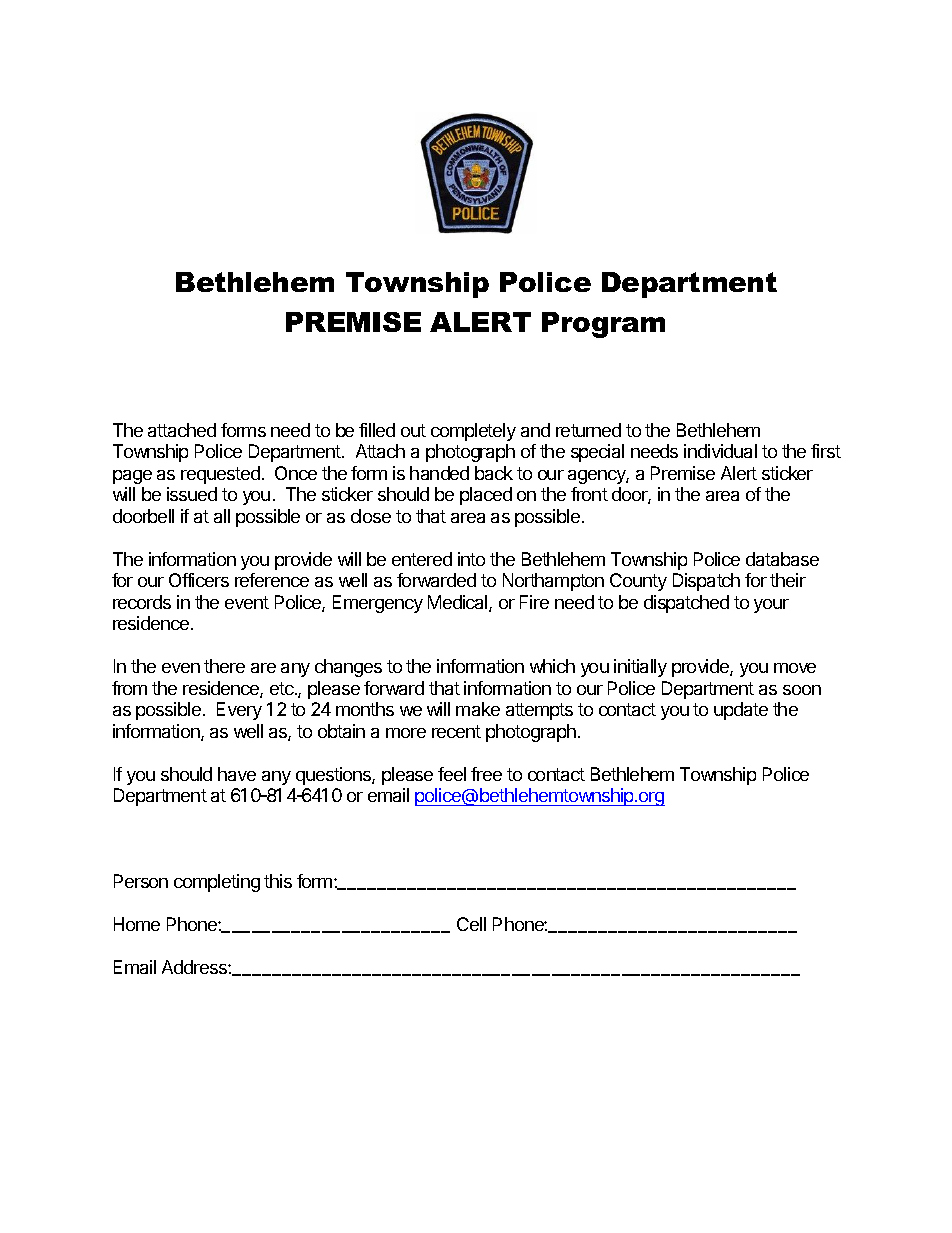 The width and height of the screenshot is (952, 1233). Describe the element at coordinates (720, 451) in the screenshot. I see `individual` at that location.
